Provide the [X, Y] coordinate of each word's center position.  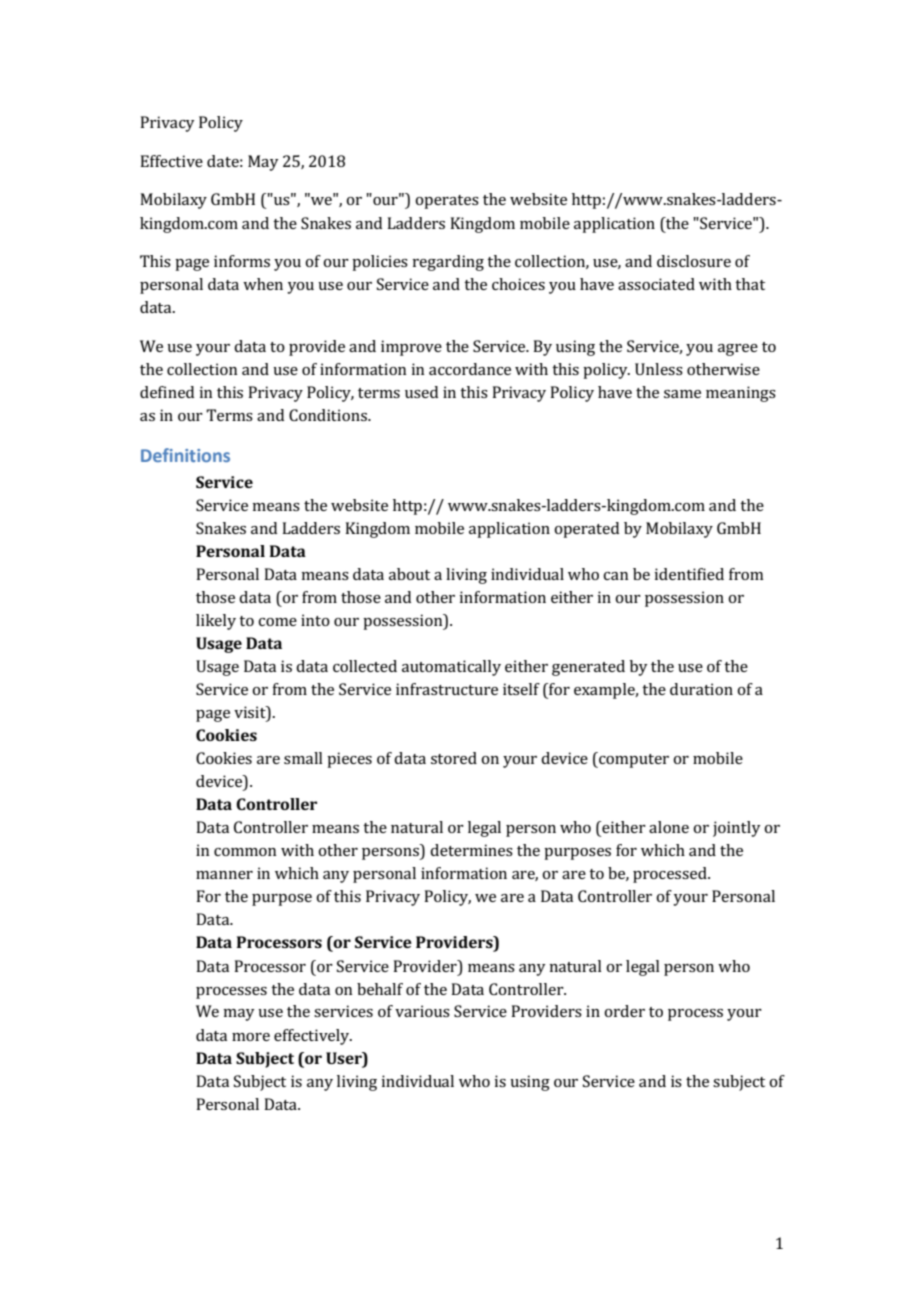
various [422, 1011]
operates [447, 202]
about [409, 574]
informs [242, 261]
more [251, 1037]
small [303, 758]
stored [454, 758]
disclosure [694, 261]
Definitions [185, 455]
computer [633, 760]
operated [586, 530]
